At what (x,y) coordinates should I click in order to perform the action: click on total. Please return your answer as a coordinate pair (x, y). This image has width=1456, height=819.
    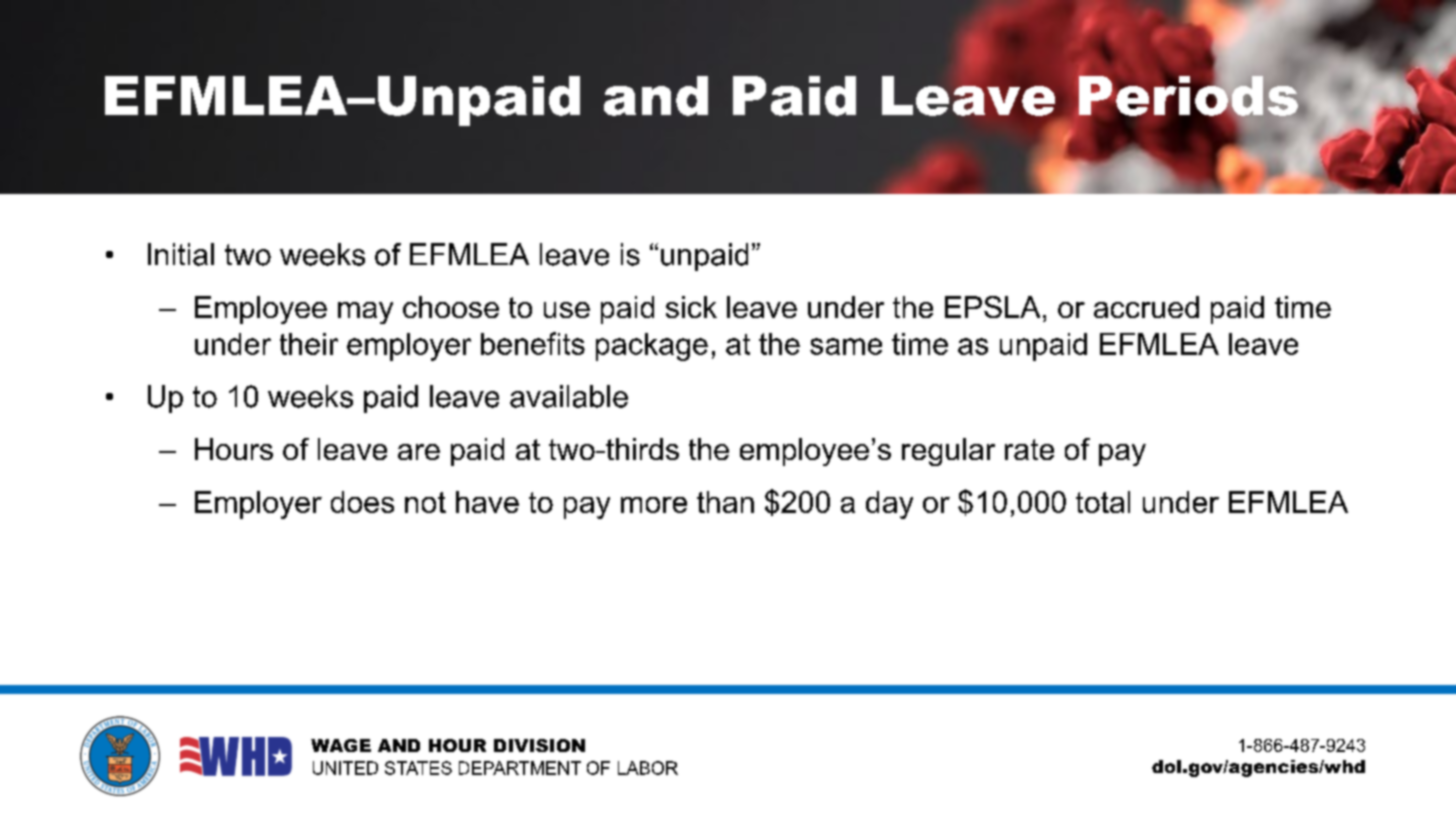
    Looking at the image, I should click on (1103, 502).
